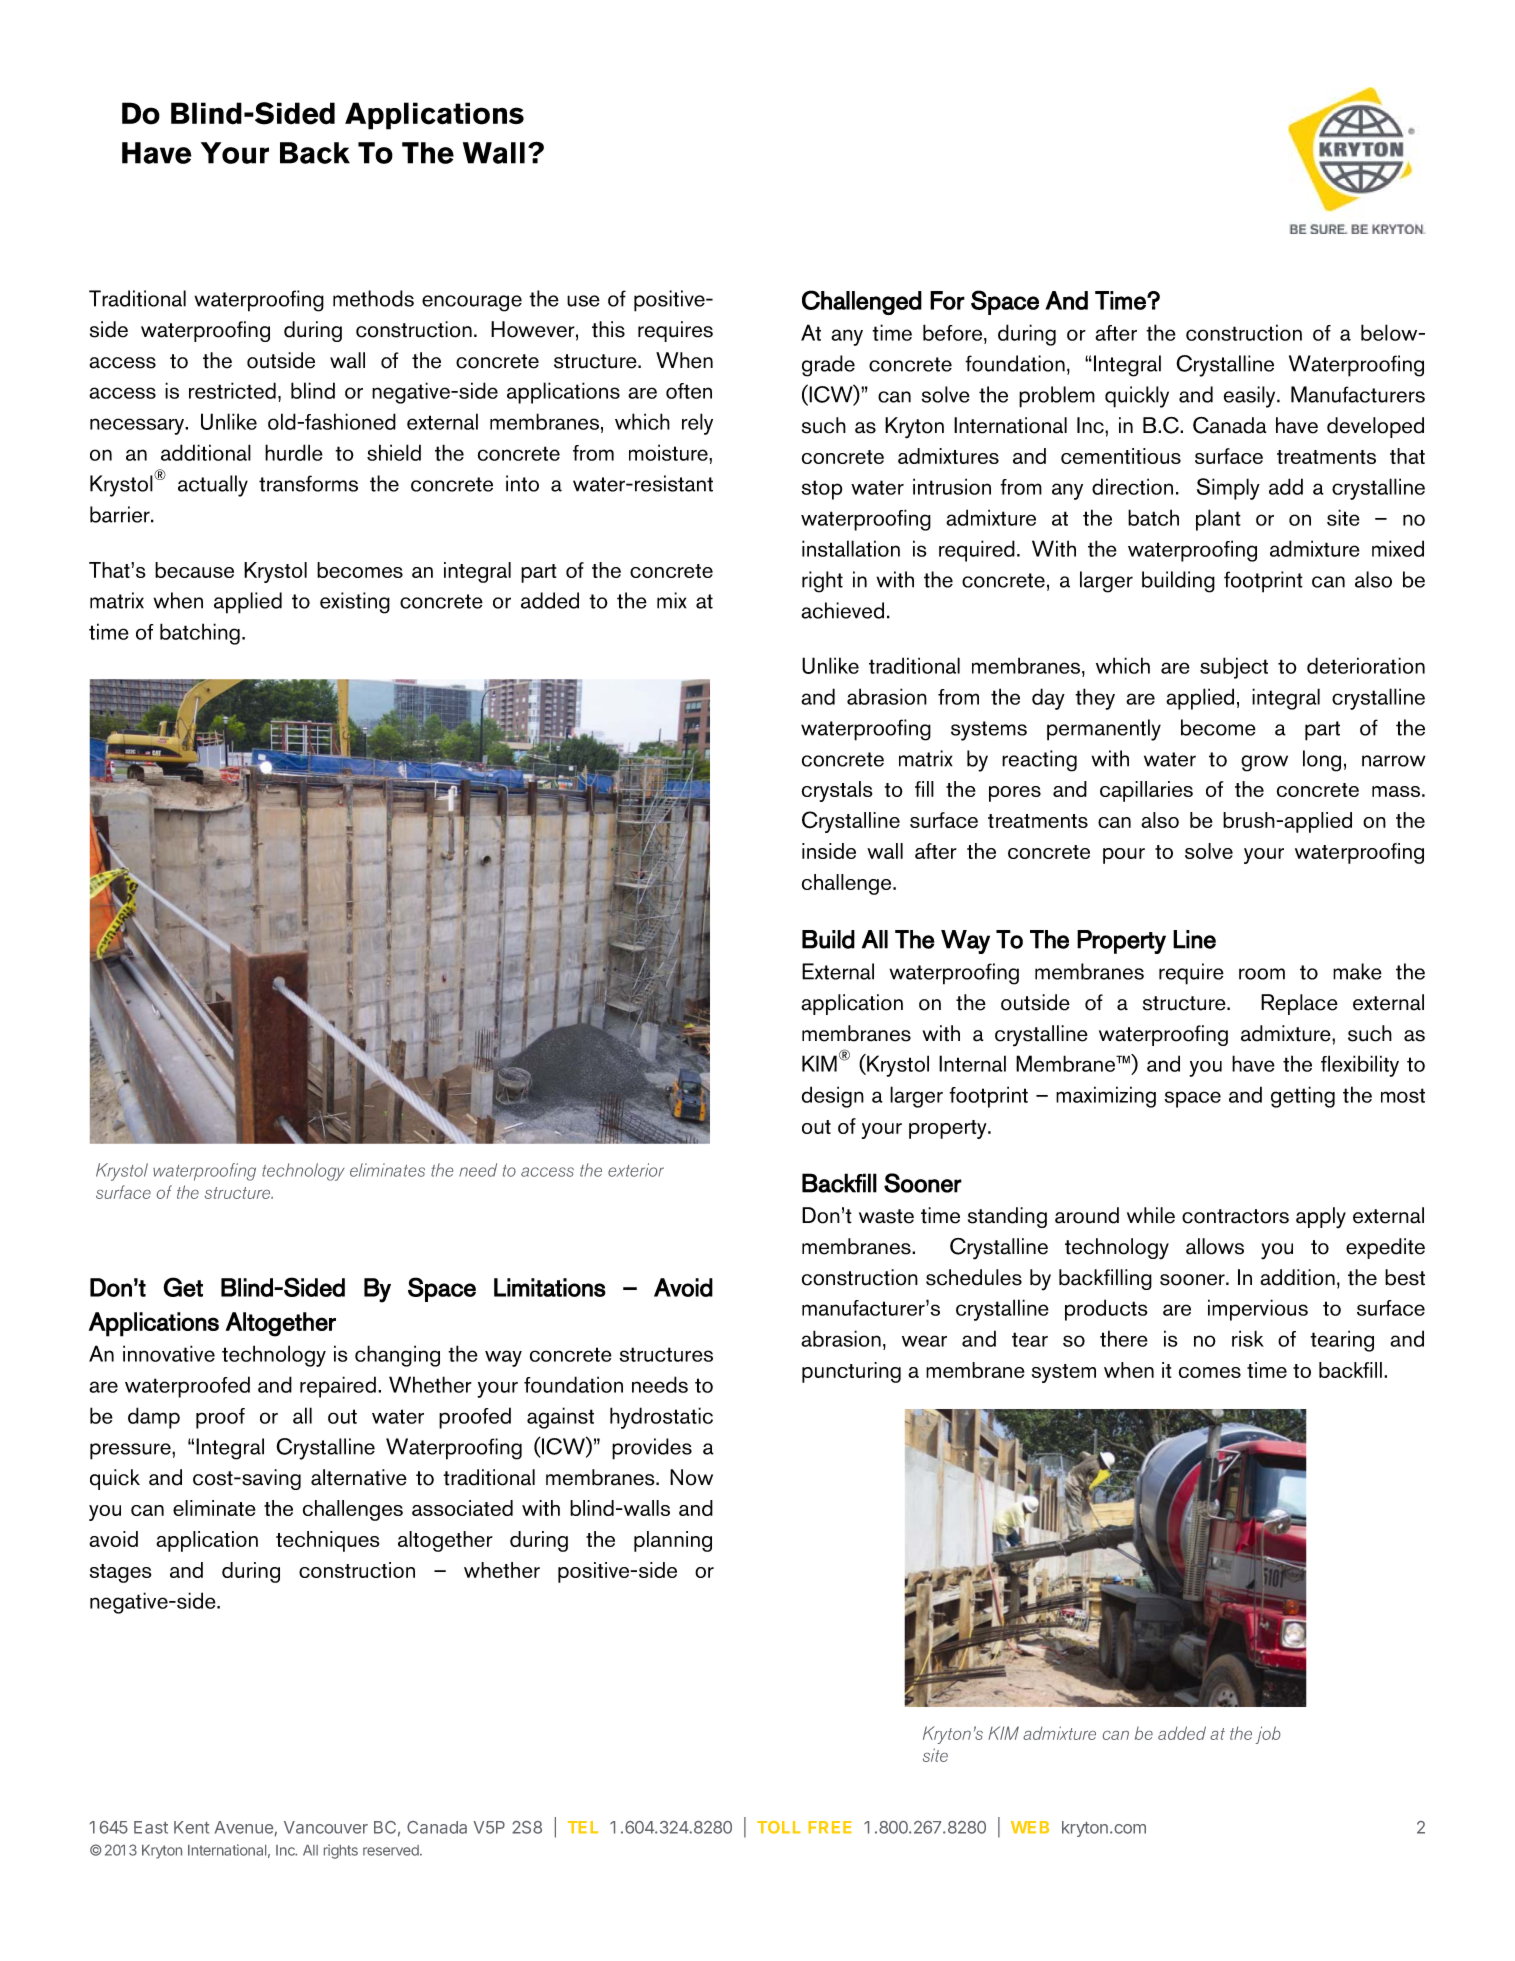 The width and height of the screenshot is (1515, 1961). Describe the element at coordinates (1248, 1338) in the screenshot. I see `risk` at that location.
